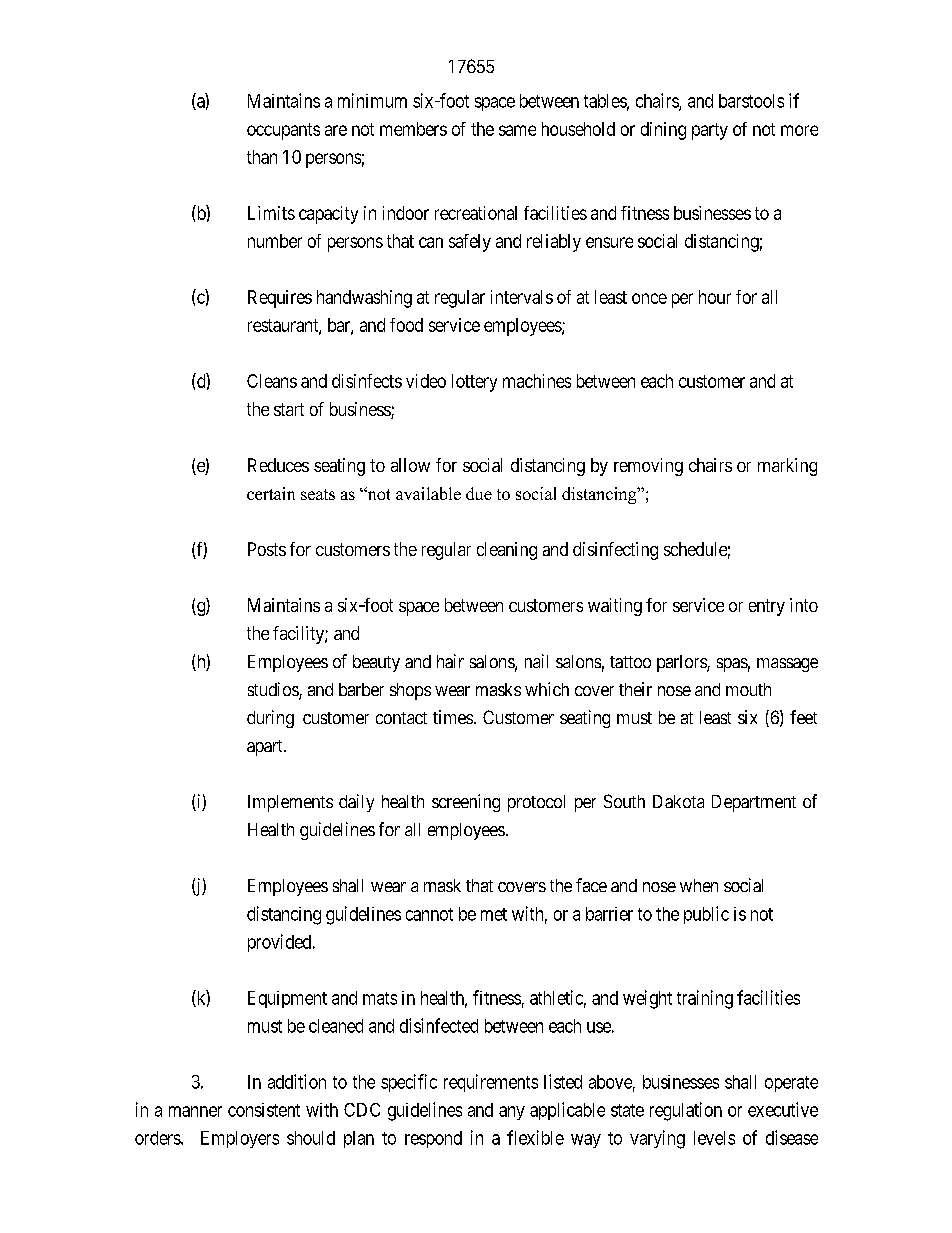 The width and height of the screenshot is (952, 1233). Describe the element at coordinates (264, 1110) in the screenshot. I see `consistent` at that location.
